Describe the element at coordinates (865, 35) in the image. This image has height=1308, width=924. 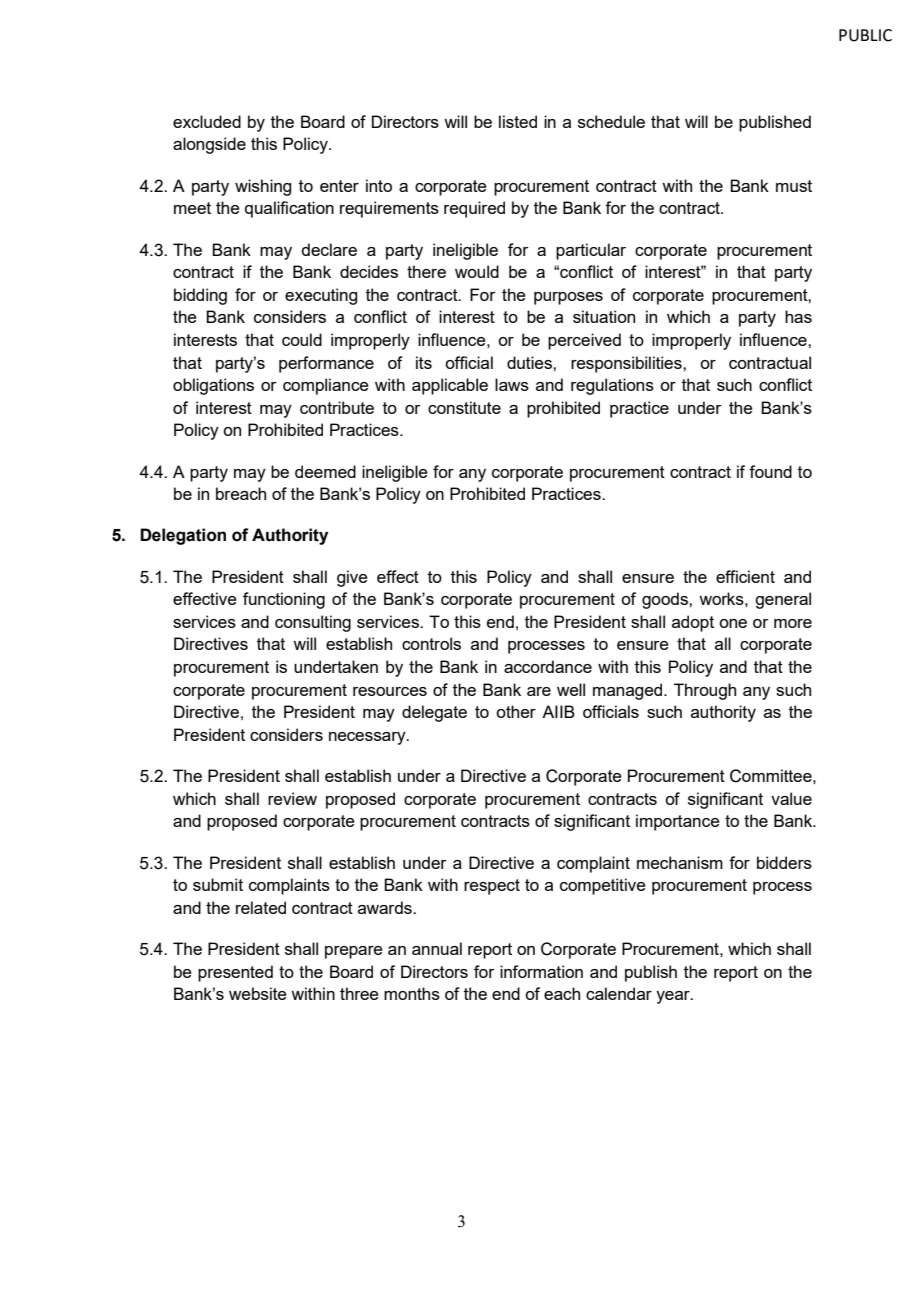
I see `PUBLIC` at that location.
